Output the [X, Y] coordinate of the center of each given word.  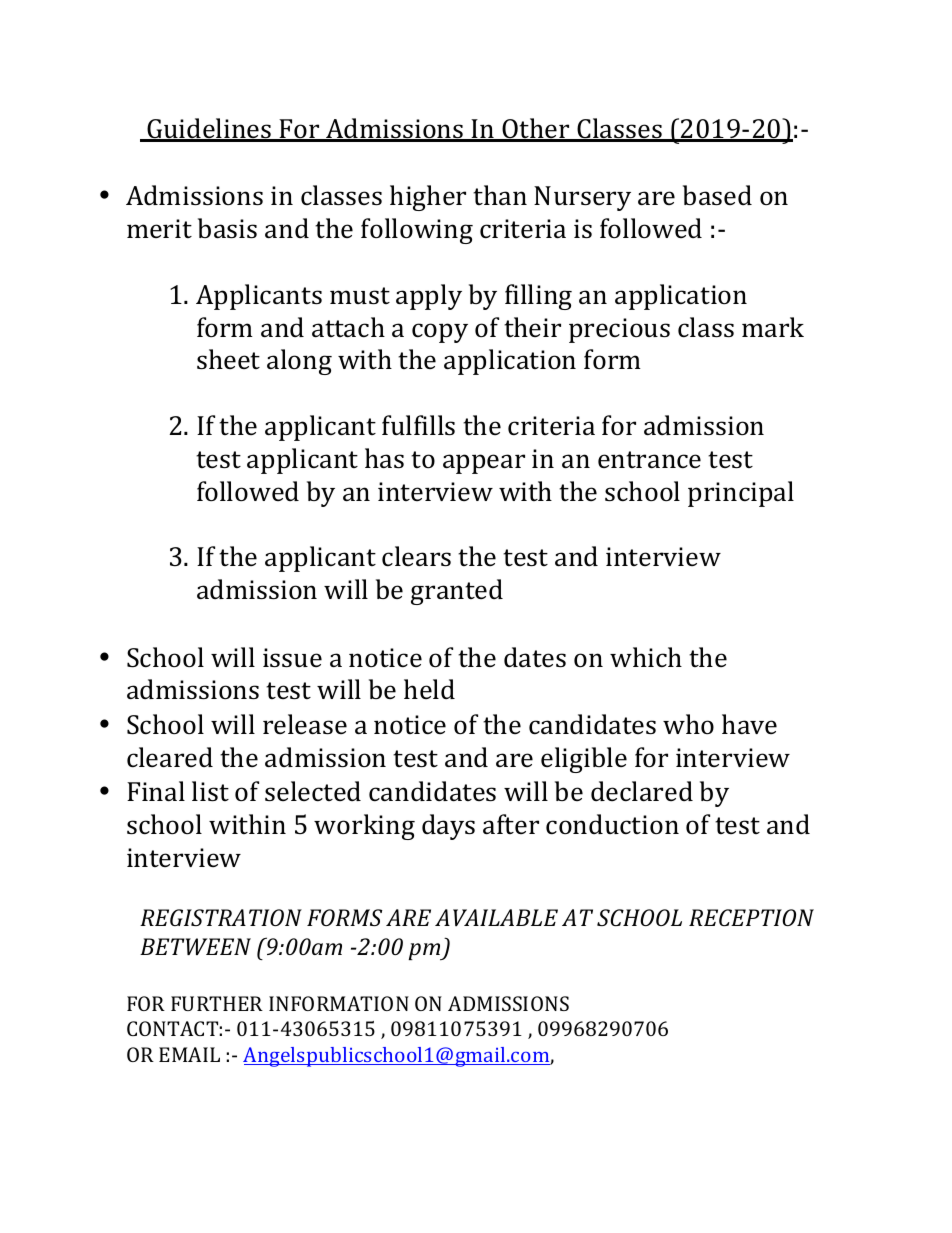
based [717, 195]
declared [642, 791]
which [646, 657]
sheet [228, 359]
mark [773, 327]
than [500, 195]
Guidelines [209, 129]
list [210, 791]
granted [457, 592]
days [448, 827]
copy [440, 333]
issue [292, 658]
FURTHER [217, 1003]
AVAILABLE [496, 917]
